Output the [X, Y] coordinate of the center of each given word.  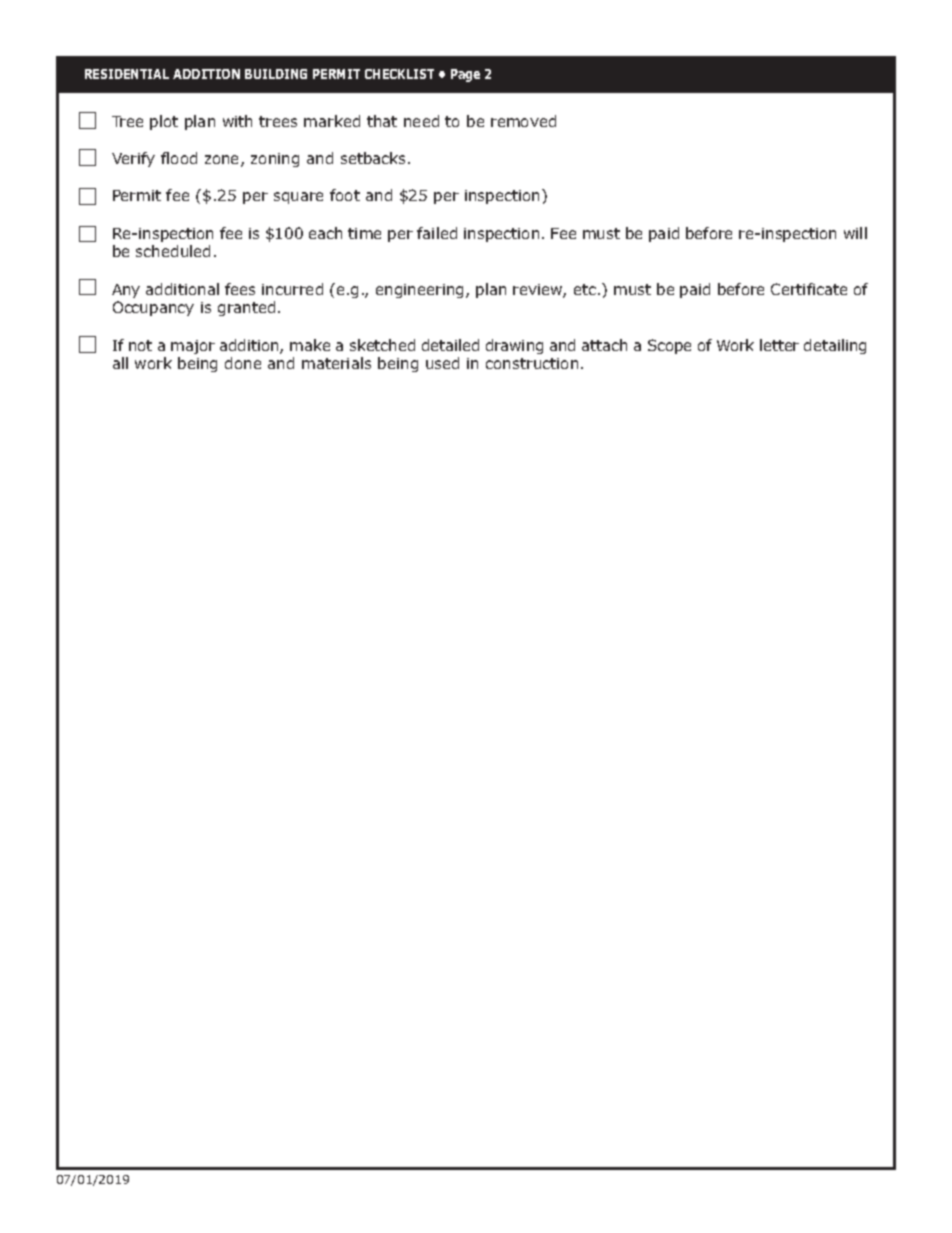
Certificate [809, 289]
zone [223, 161]
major [193, 347]
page [465, 75]
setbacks [375, 158]
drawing [514, 346]
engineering [419, 291]
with [237, 121]
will [855, 233]
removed [523, 121]
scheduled [173, 251]
